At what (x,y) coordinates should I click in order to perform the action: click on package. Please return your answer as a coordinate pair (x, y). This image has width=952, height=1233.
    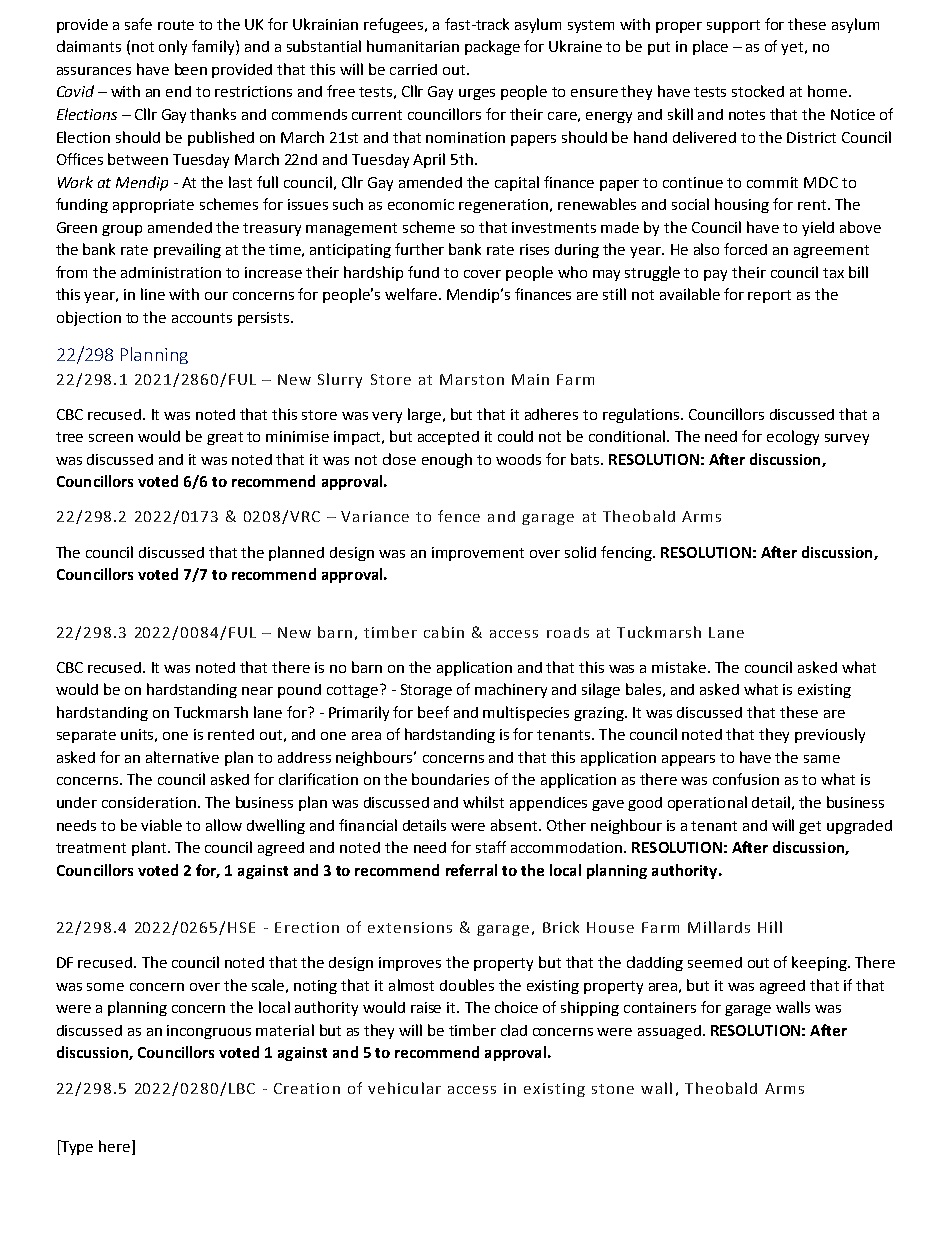
    Looking at the image, I should click on (492, 47).
